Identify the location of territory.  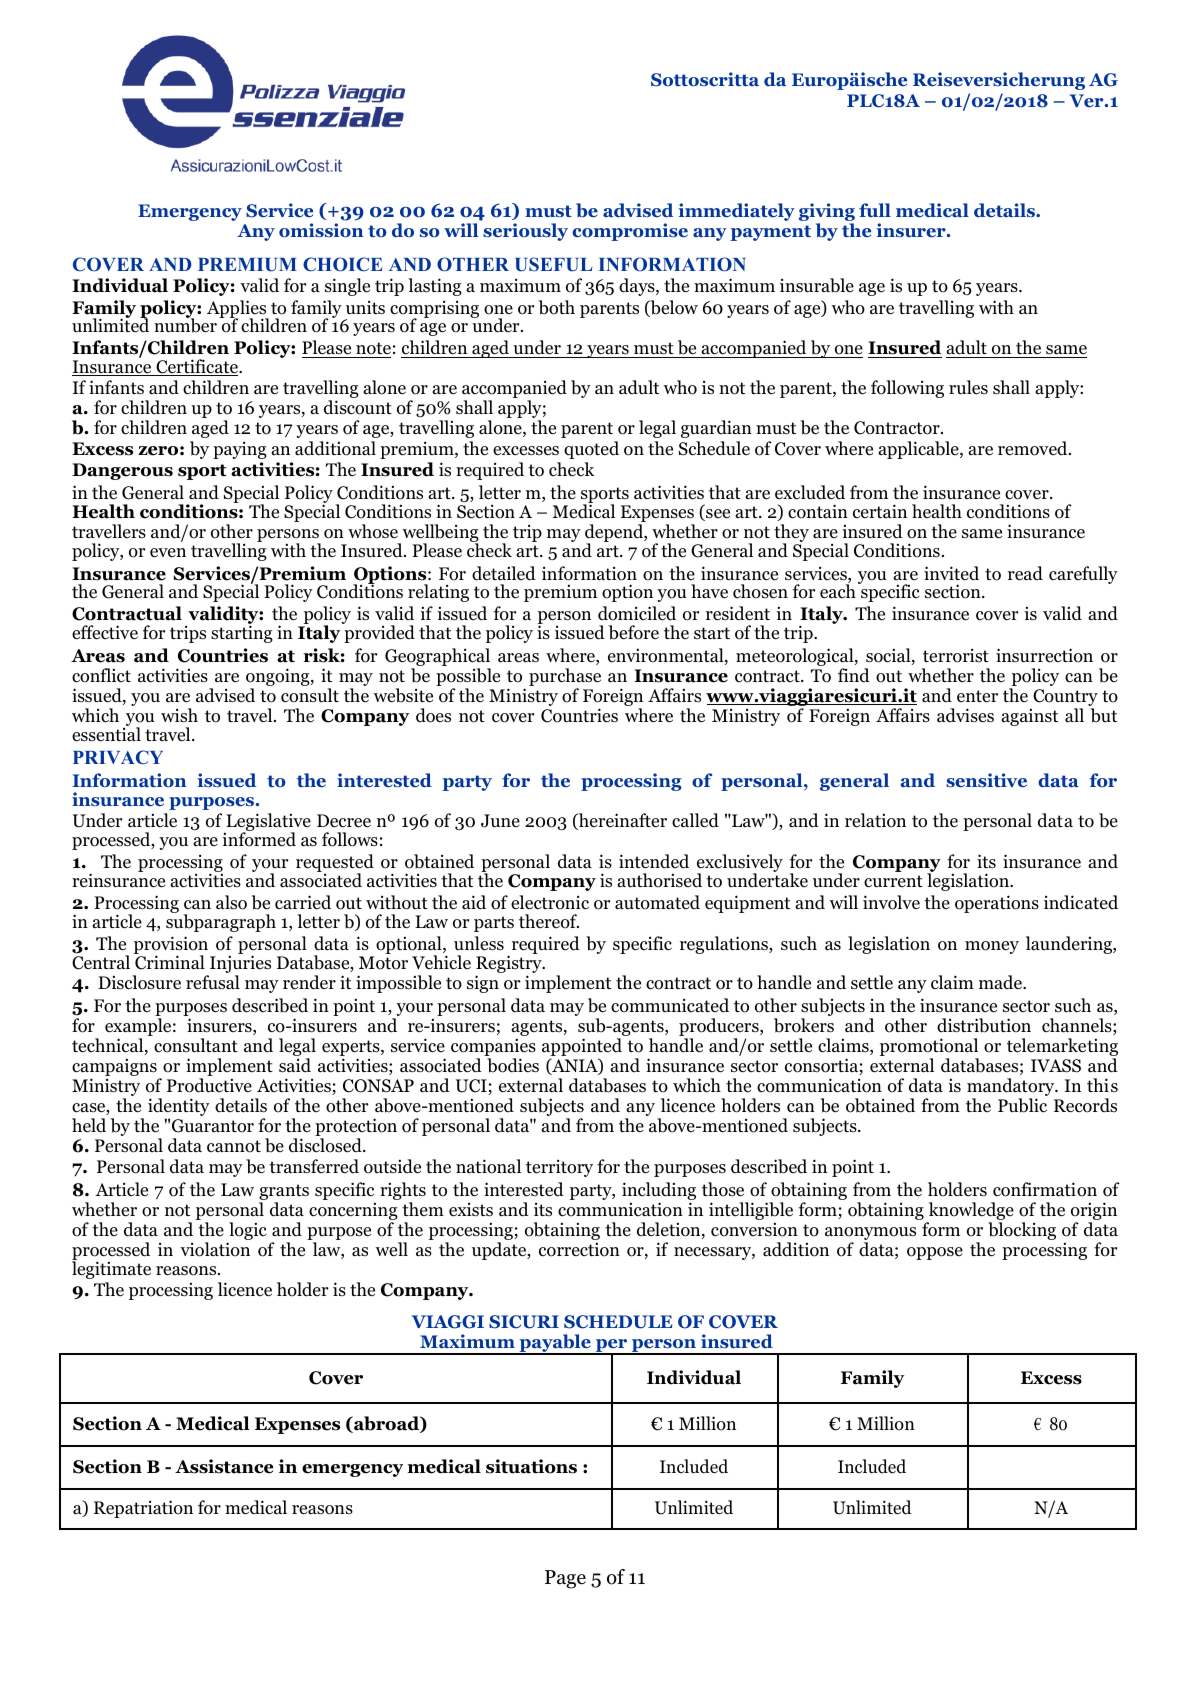
(559, 1168).
